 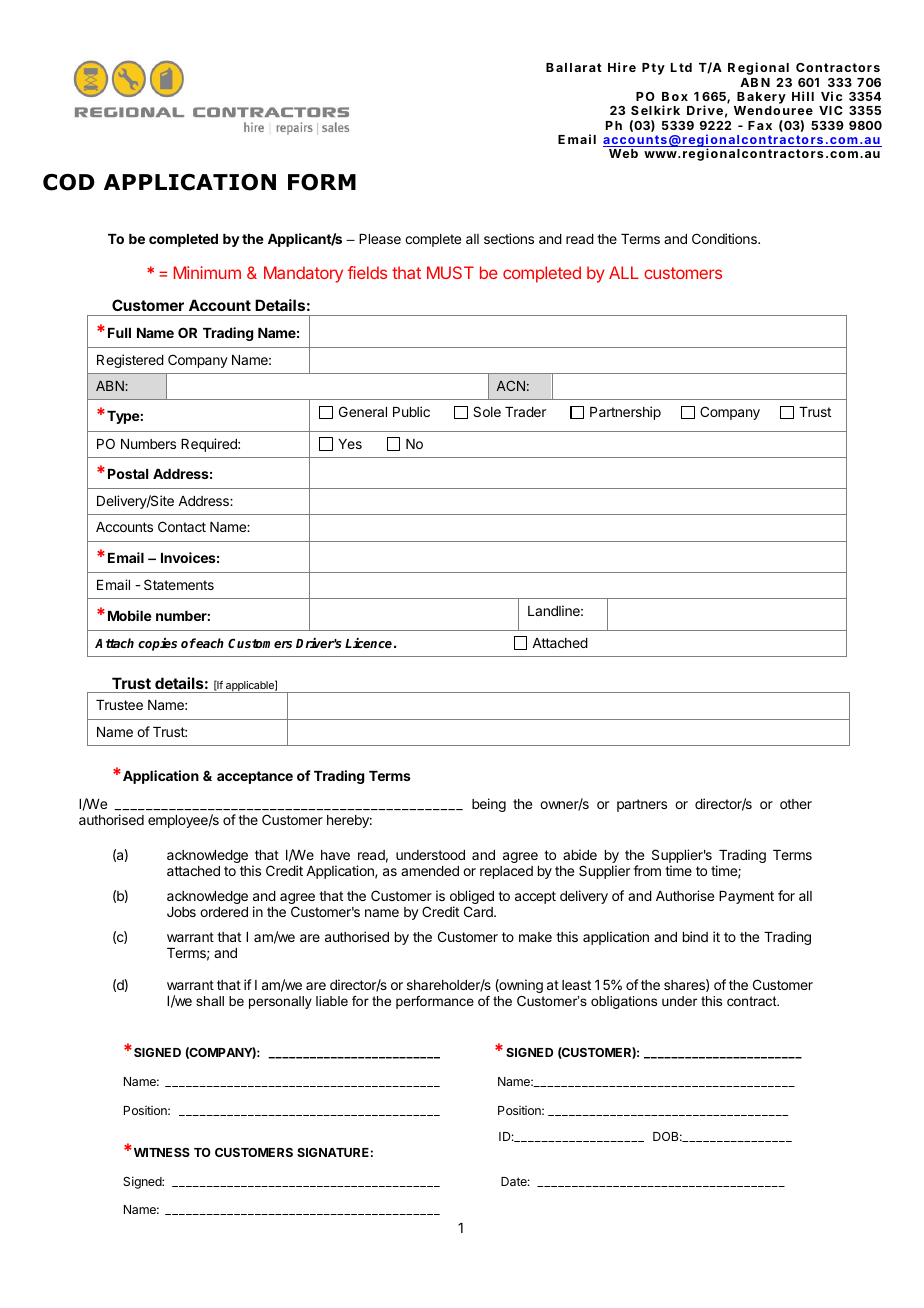 I want to click on obligations, so click(x=624, y=1002).
